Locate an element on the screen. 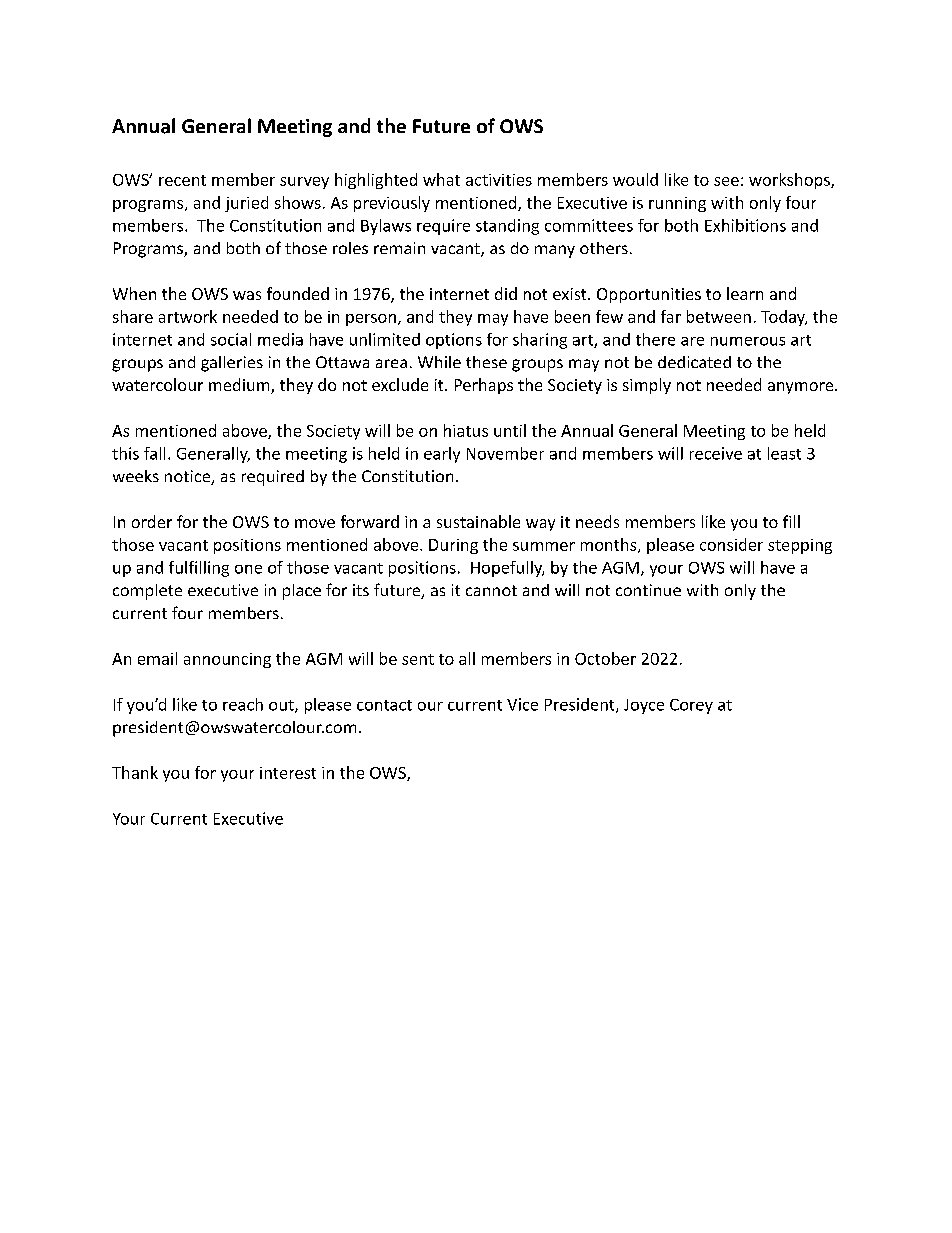 Image resolution: width=952 pixels, height=1233 pixels. recent is located at coordinates (182, 180).
